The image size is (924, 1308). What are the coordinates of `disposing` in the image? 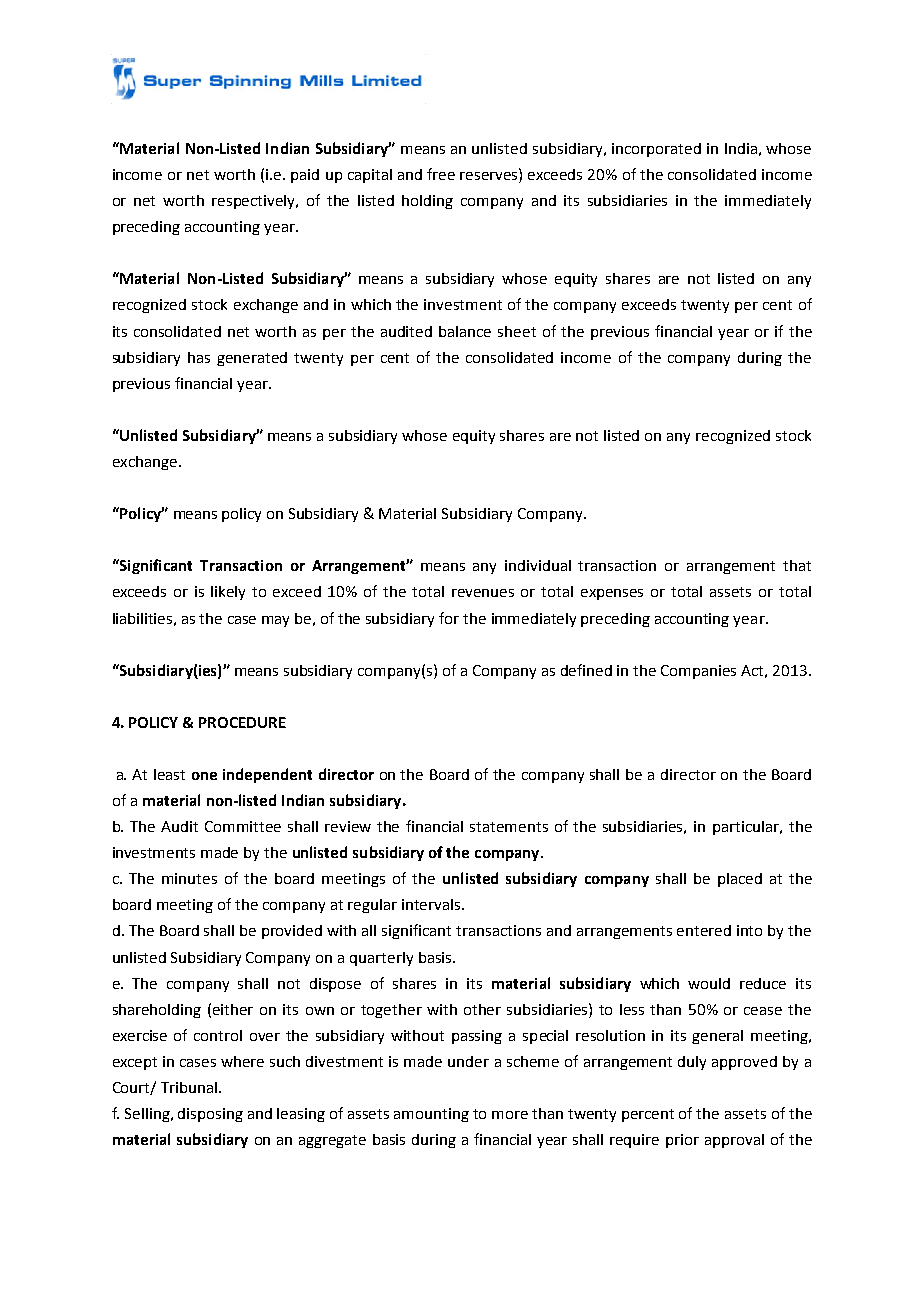 It's located at (210, 1115).
